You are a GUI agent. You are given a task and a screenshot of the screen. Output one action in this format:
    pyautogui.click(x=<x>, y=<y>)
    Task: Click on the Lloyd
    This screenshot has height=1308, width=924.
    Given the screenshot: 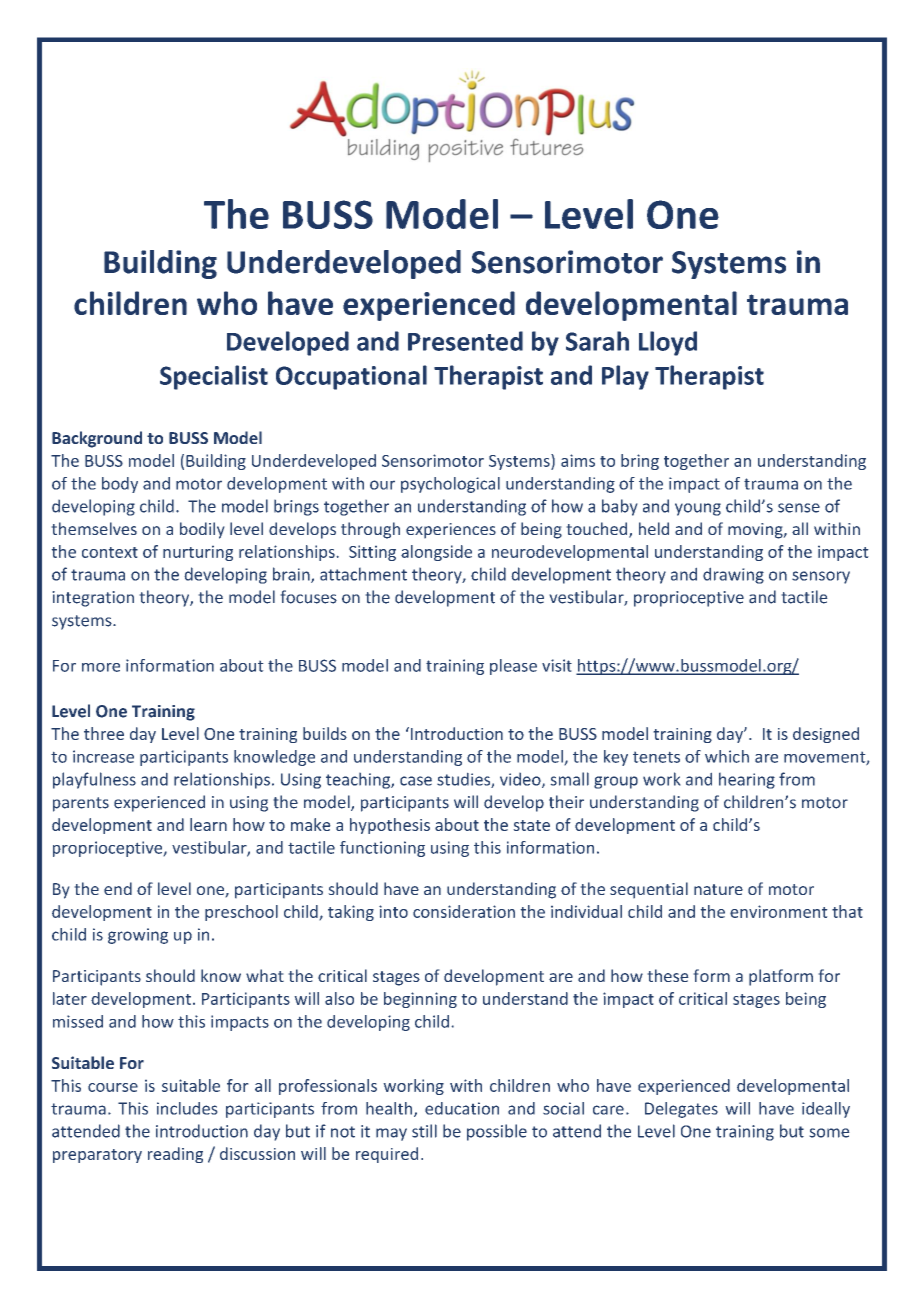 What is the action you would take?
    pyautogui.click(x=668, y=343)
